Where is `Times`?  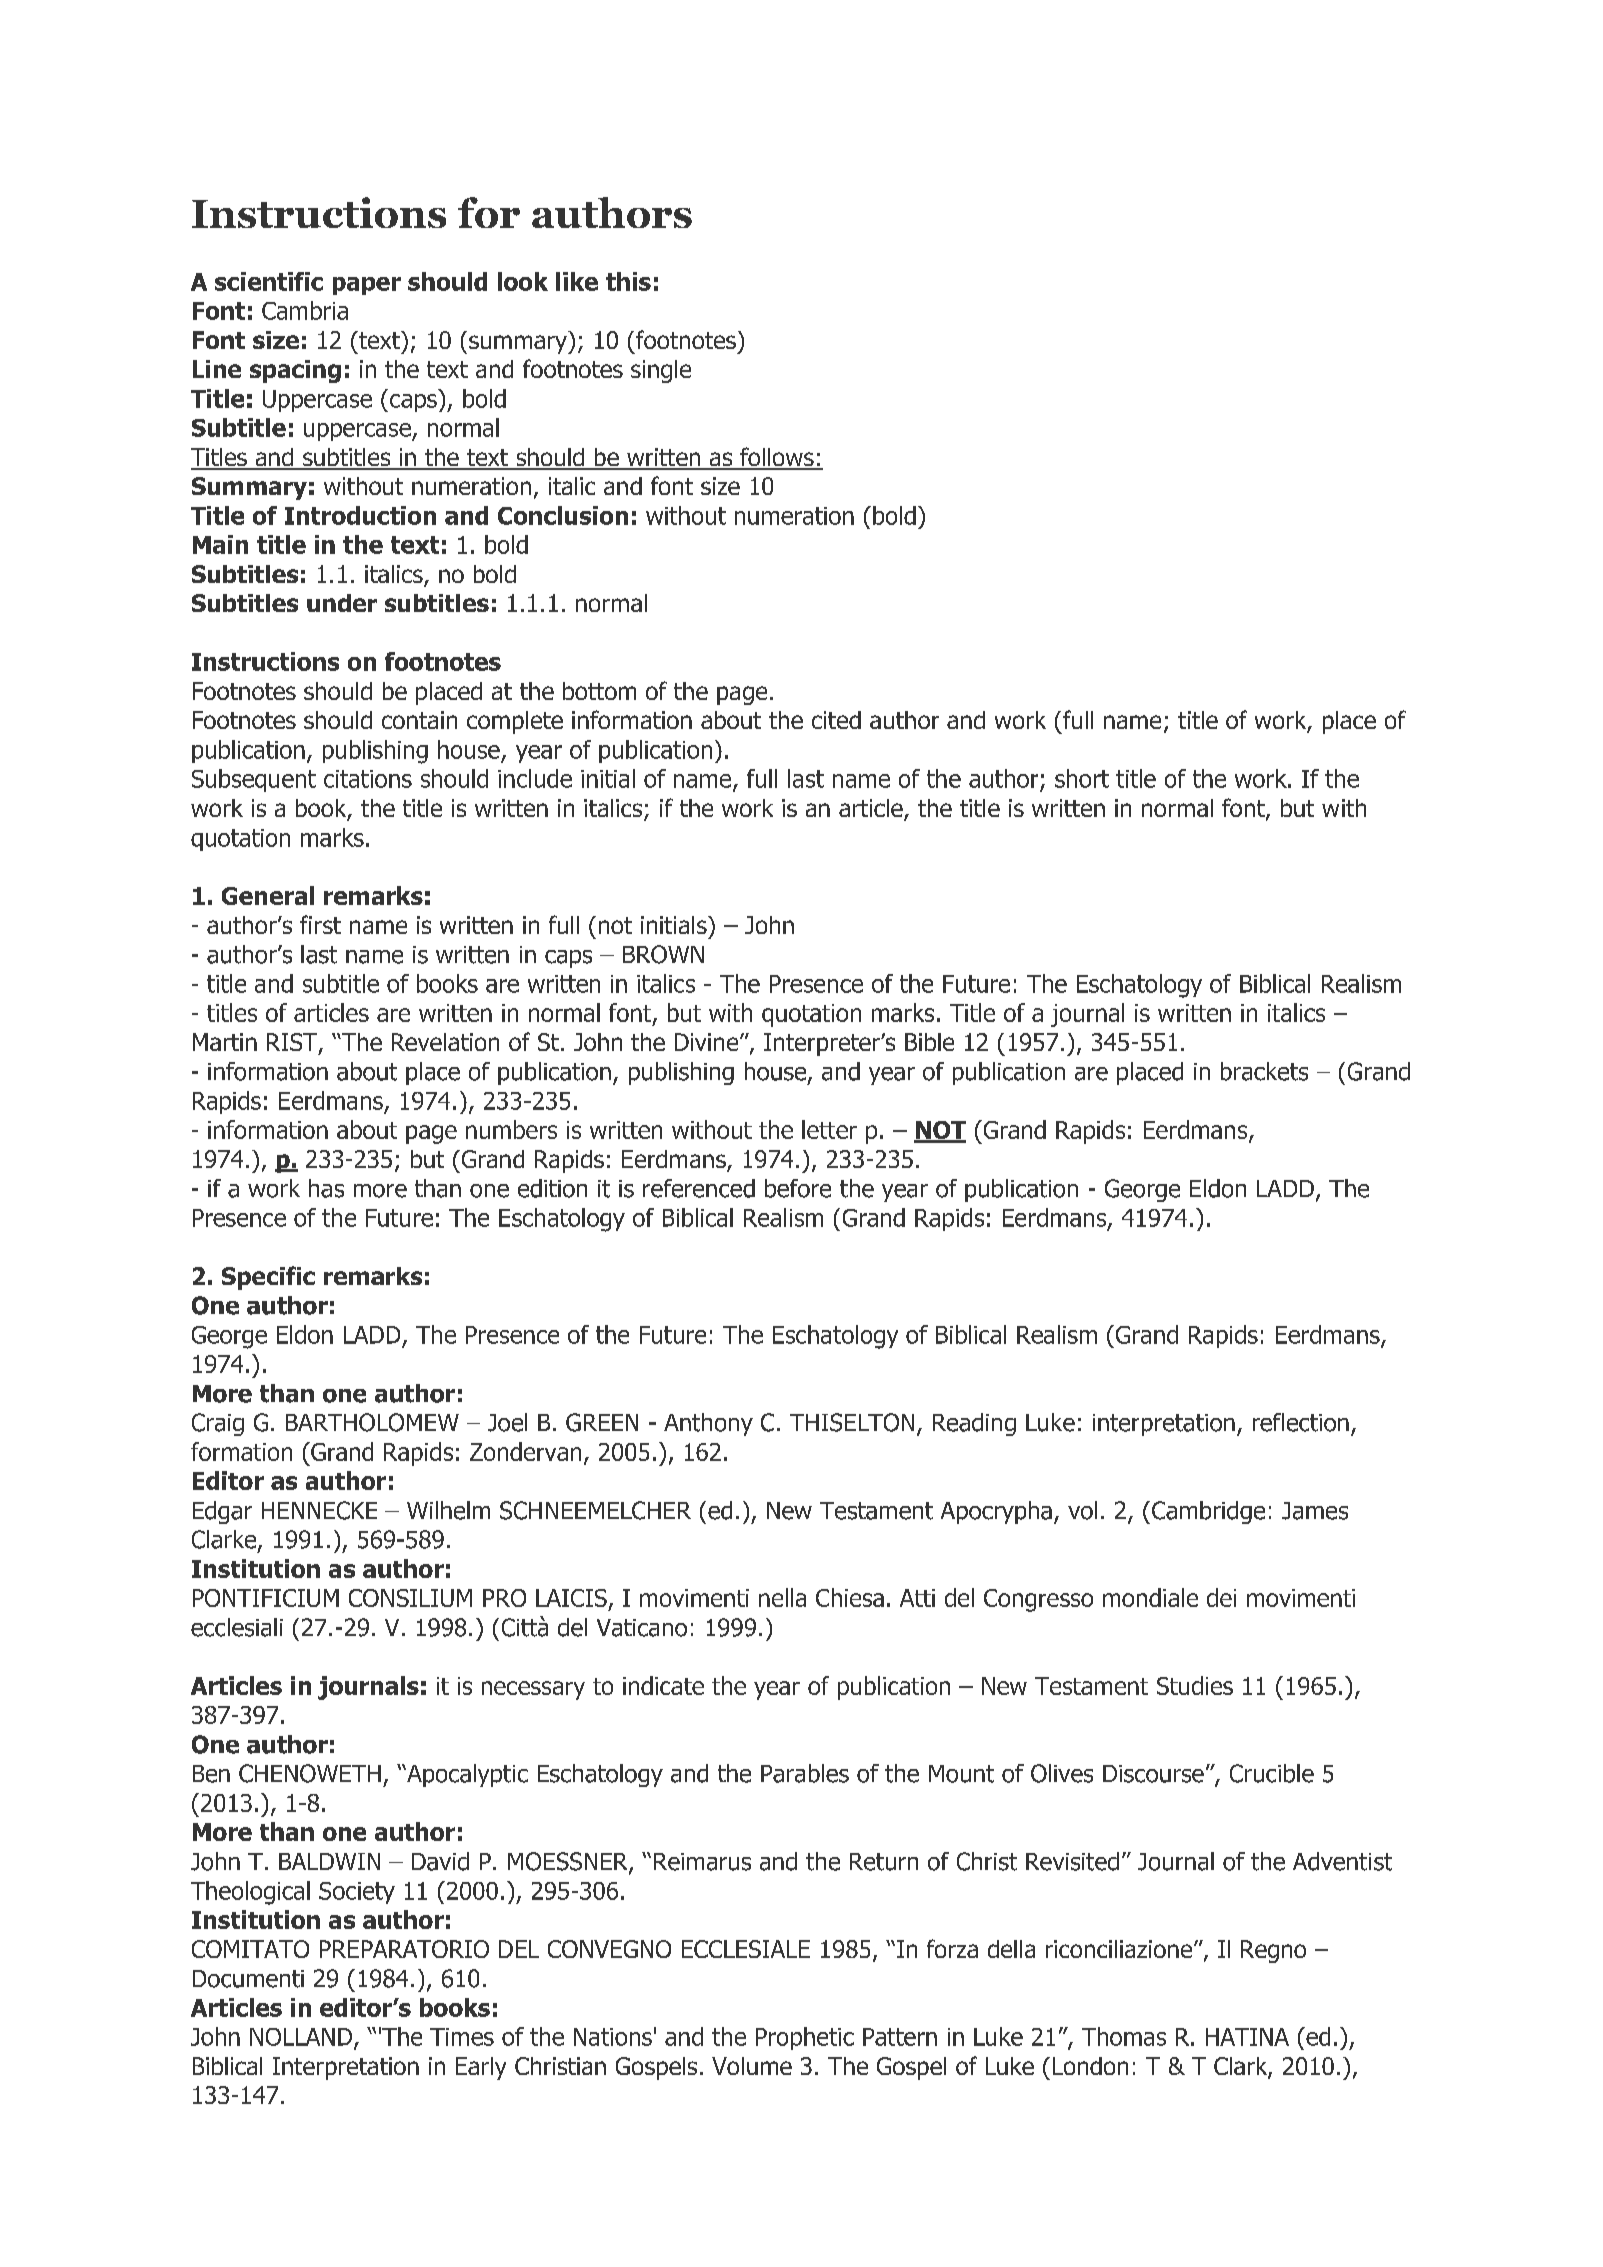
Times is located at coordinates (462, 2037).
